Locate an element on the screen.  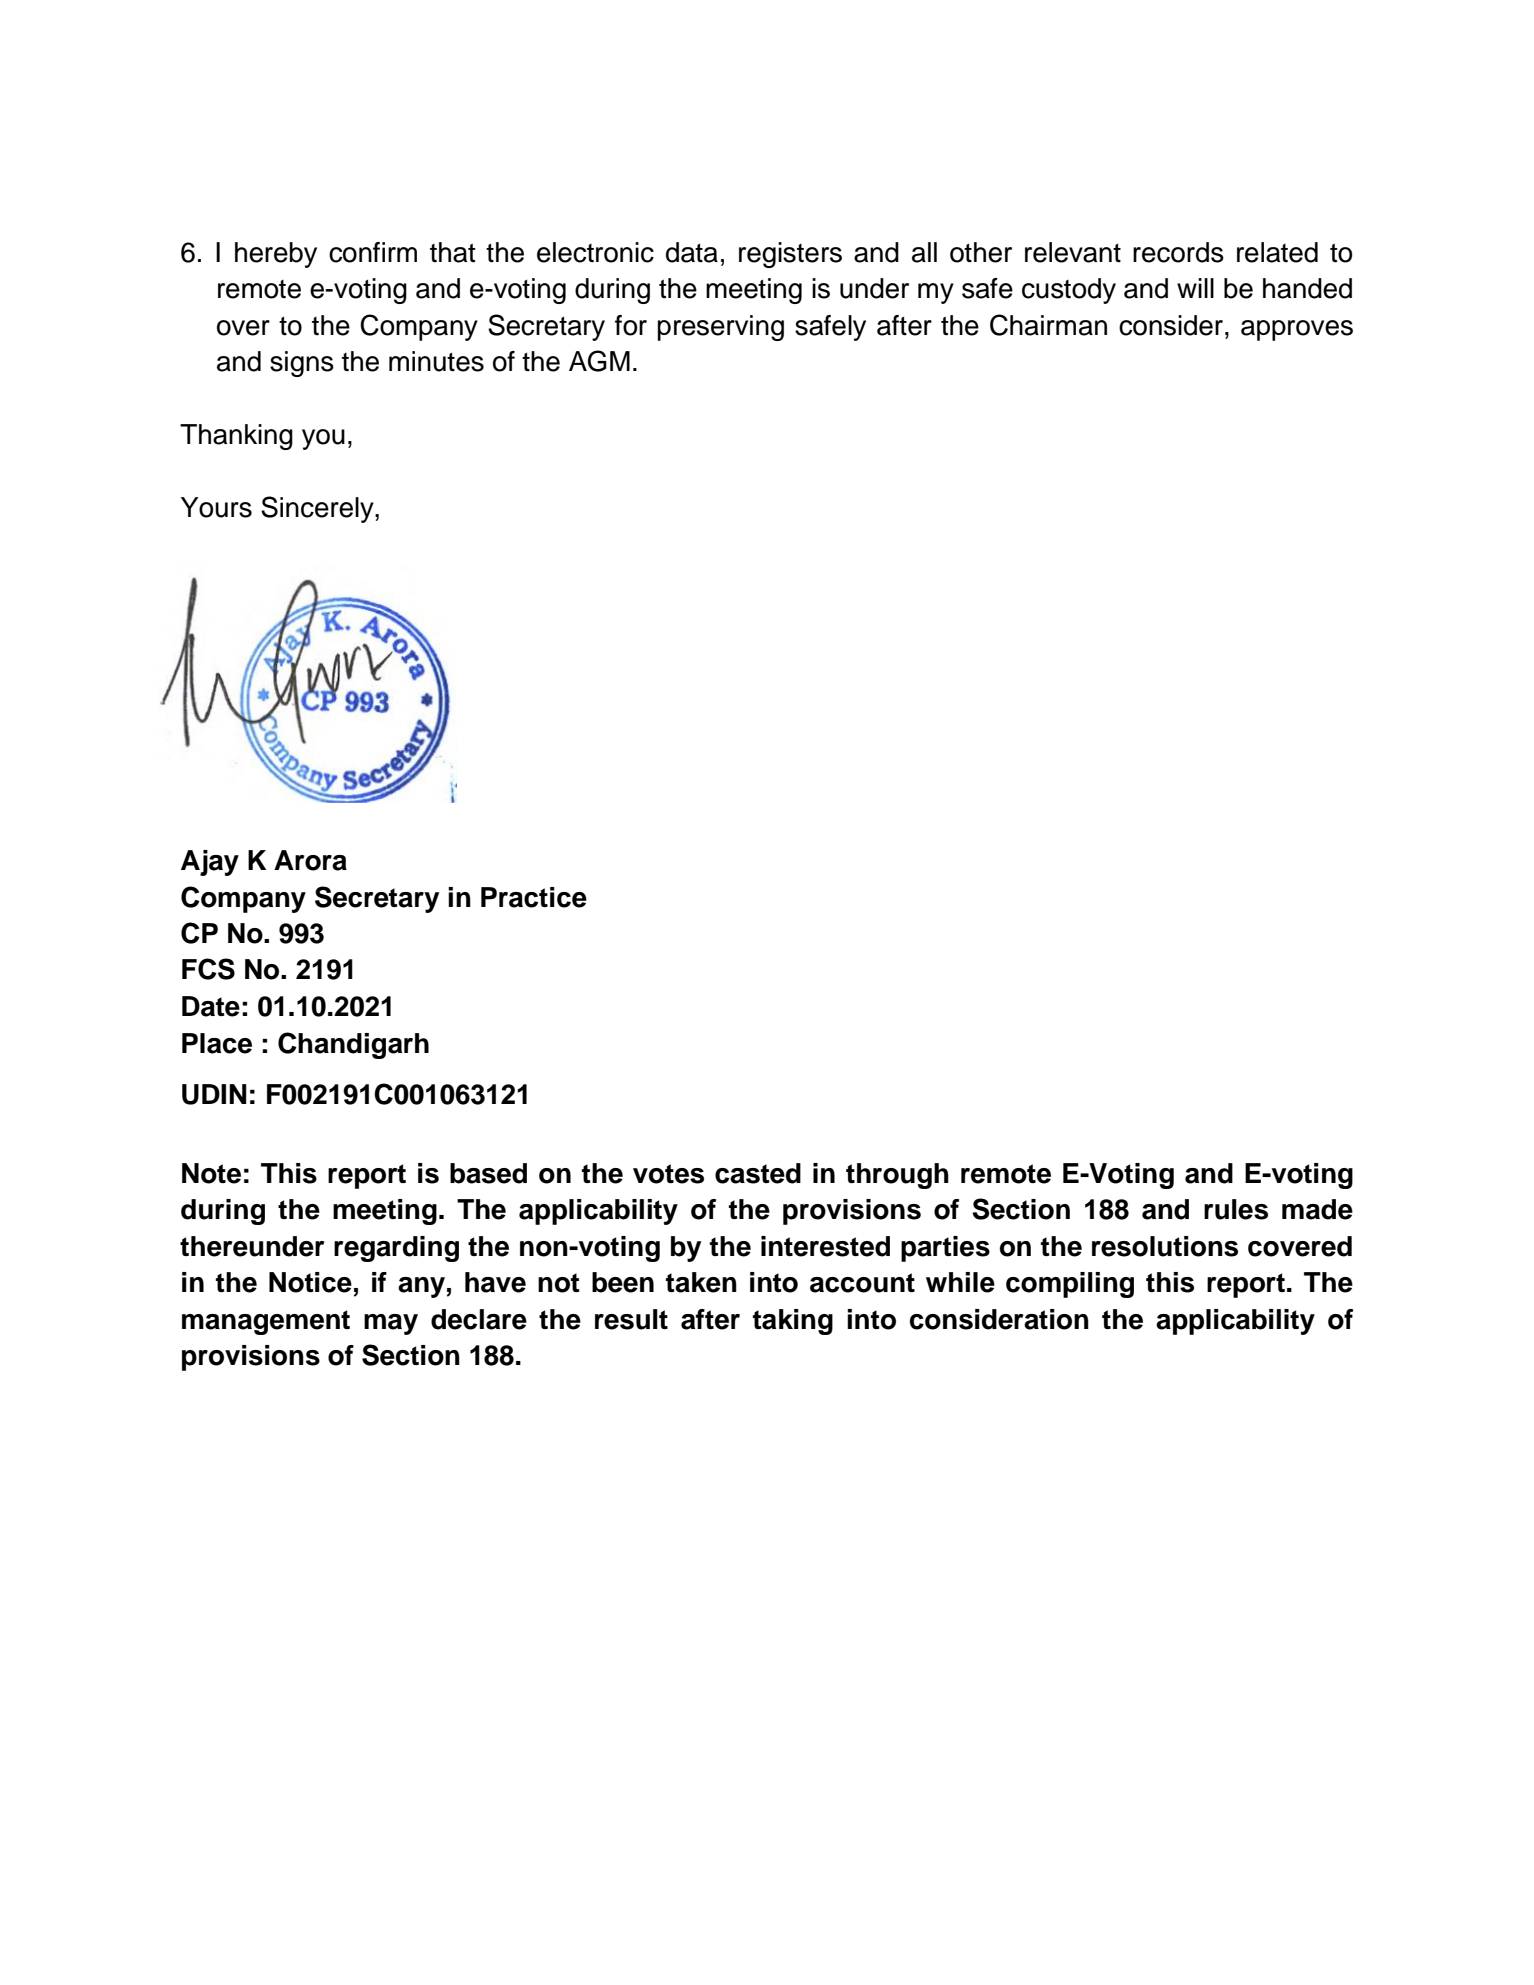
confirm is located at coordinates (373, 252).
